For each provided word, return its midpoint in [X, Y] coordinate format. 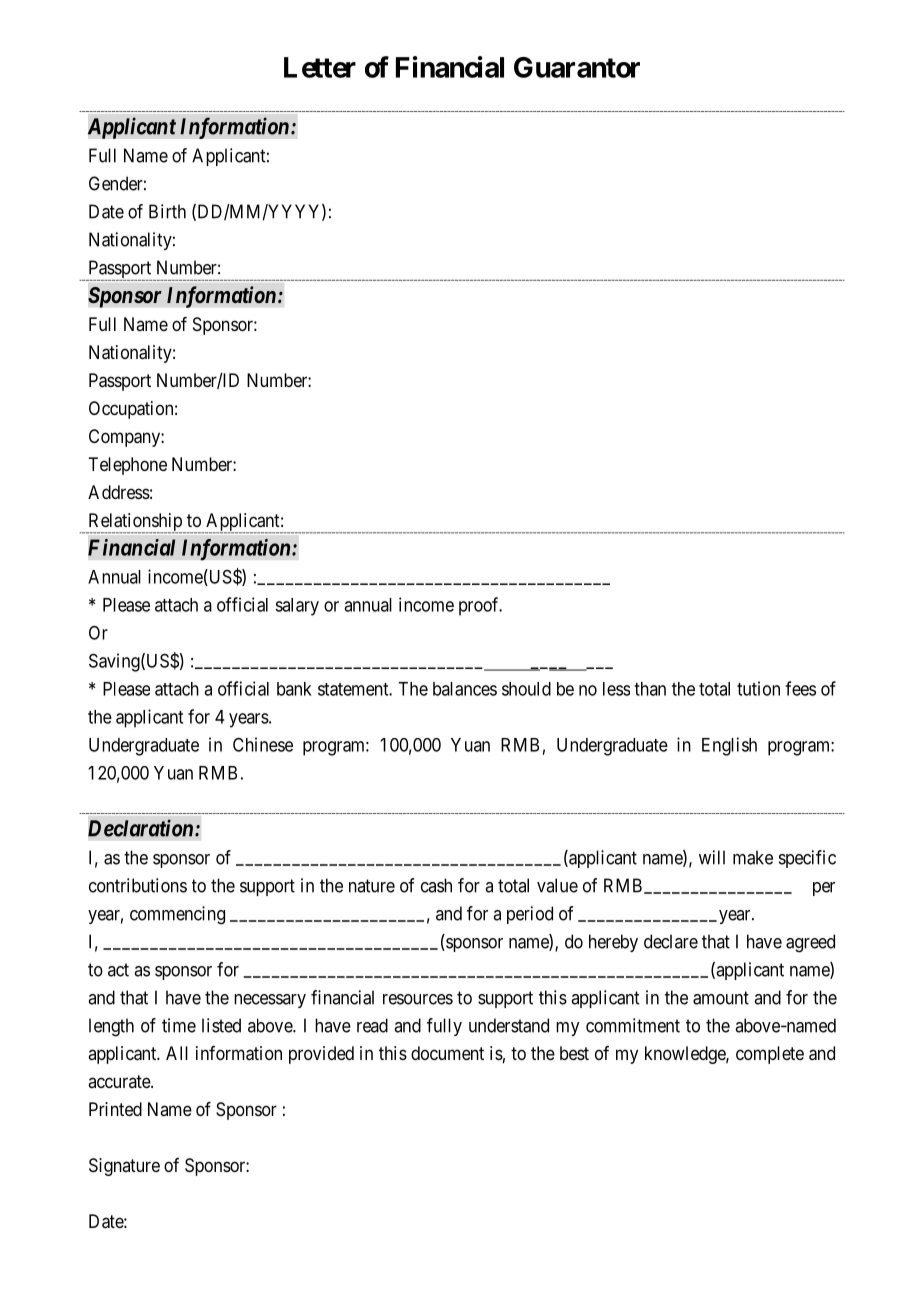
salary [297, 607]
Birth [167, 211]
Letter [320, 67]
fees [800, 688]
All [177, 1053]
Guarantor [577, 67]
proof [480, 606]
